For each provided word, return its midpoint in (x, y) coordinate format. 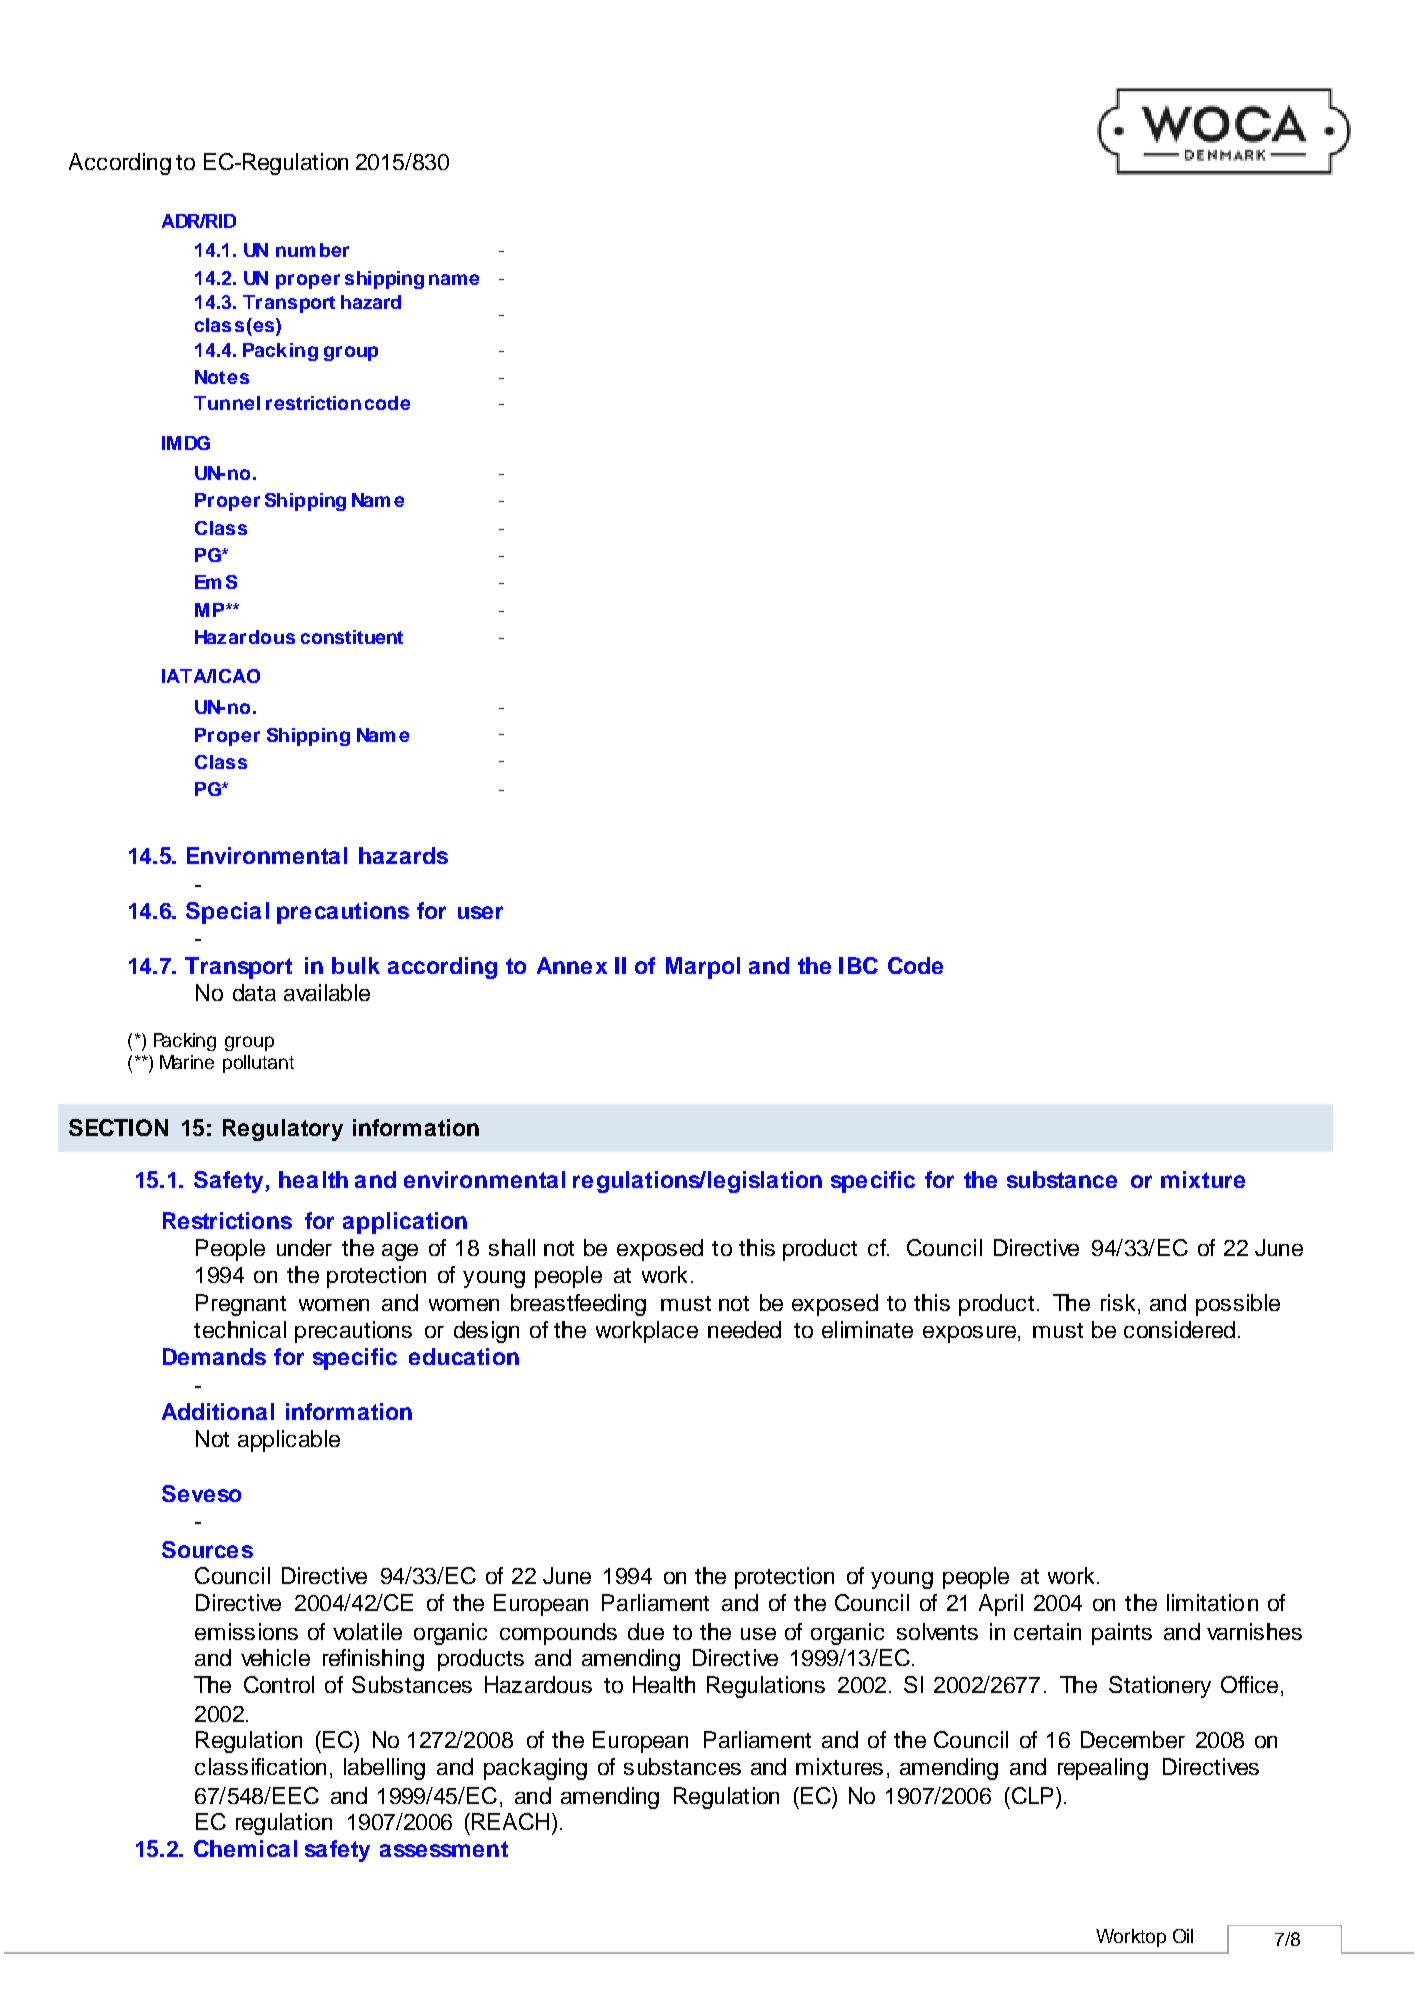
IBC (858, 965)
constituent (352, 637)
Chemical (245, 1848)
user (480, 912)
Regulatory (283, 1130)
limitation (1212, 1602)
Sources (207, 1549)
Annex (572, 965)
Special (227, 913)
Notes (222, 377)
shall (512, 1247)
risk (1118, 1302)
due (646, 1631)
